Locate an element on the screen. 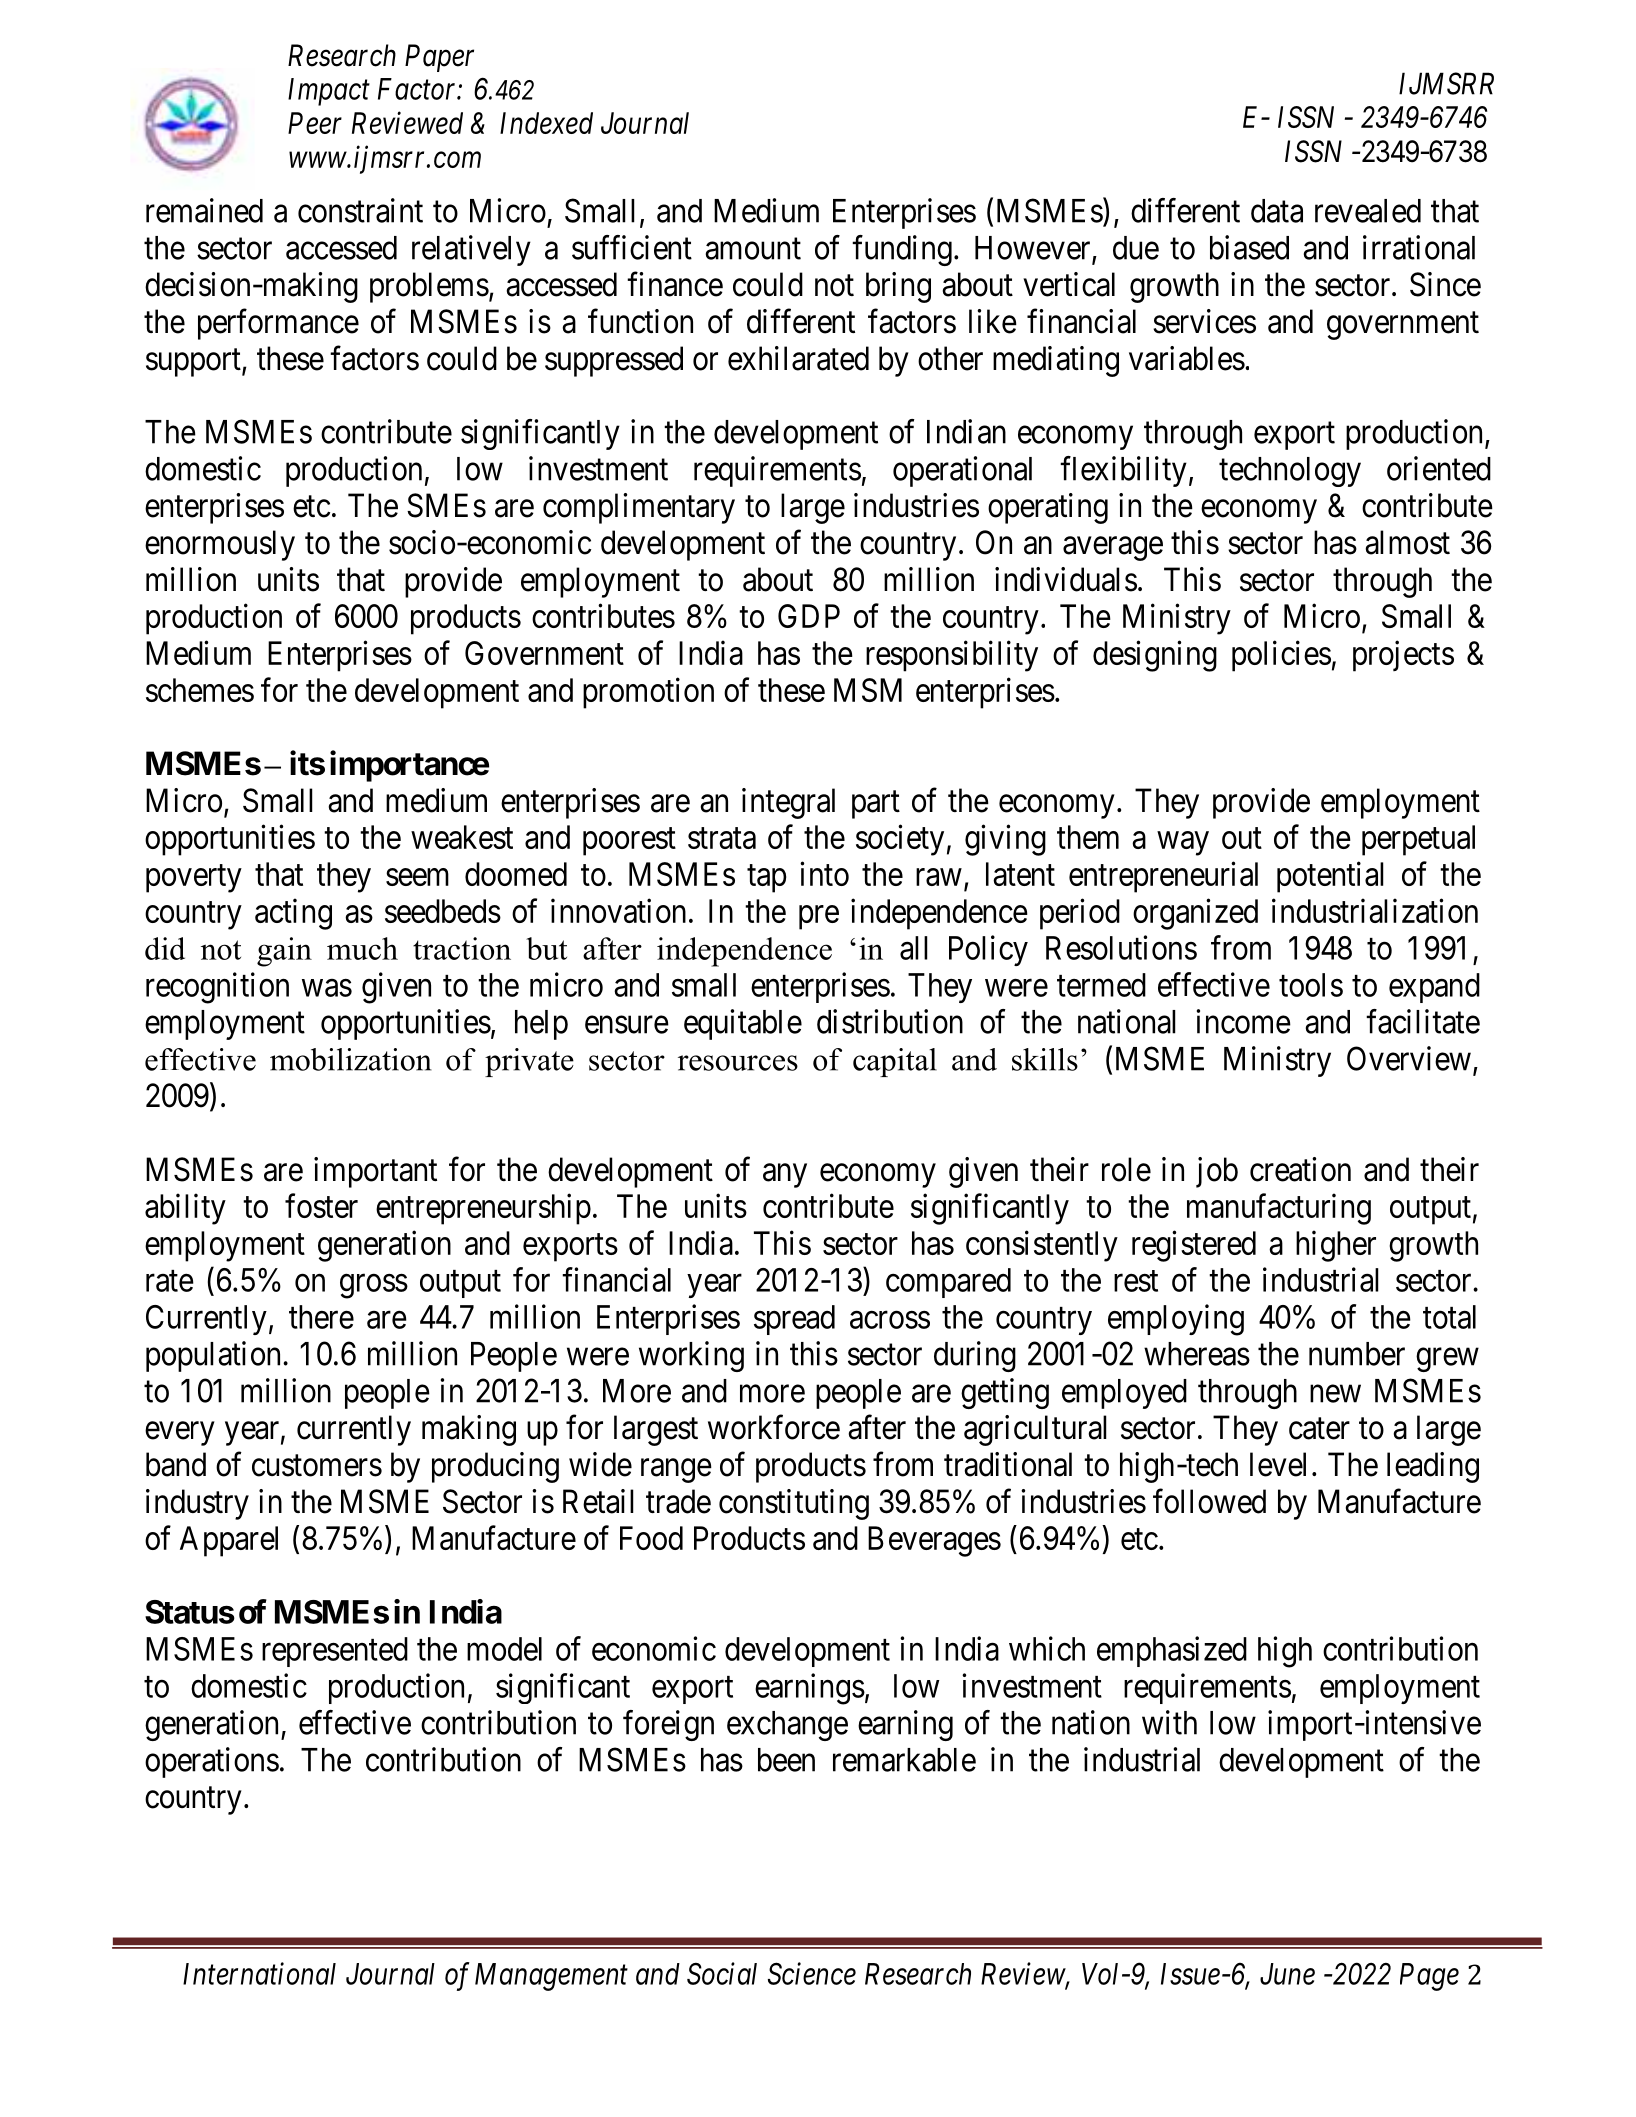  amount is located at coordinates (753, 249).
